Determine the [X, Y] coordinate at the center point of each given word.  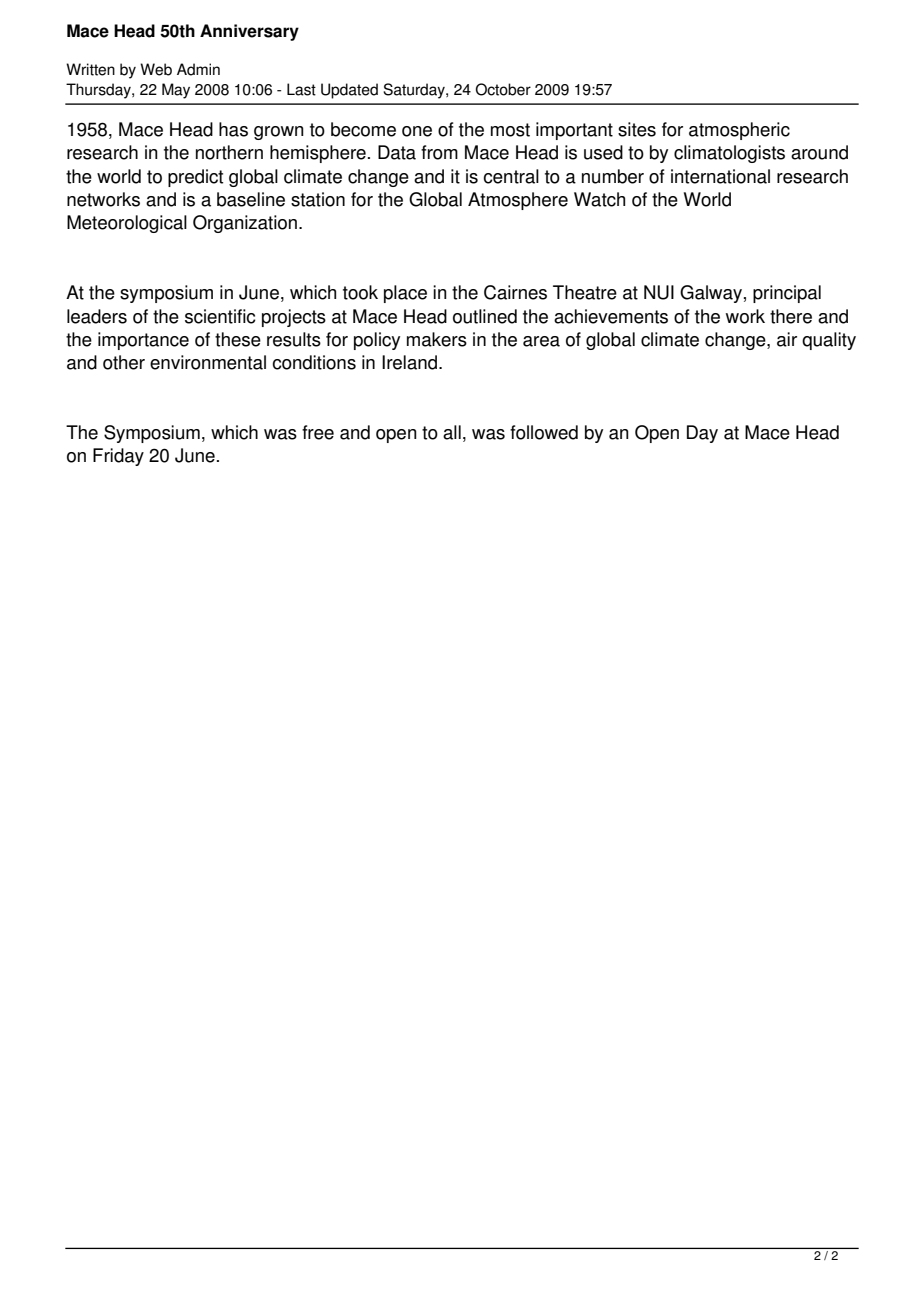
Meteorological [127, 224]
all [452, 432]
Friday [118, 457]
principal [787, 294]
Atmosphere [518, 201]
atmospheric [739, 131]
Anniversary [249, 32]
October [503, 89]
